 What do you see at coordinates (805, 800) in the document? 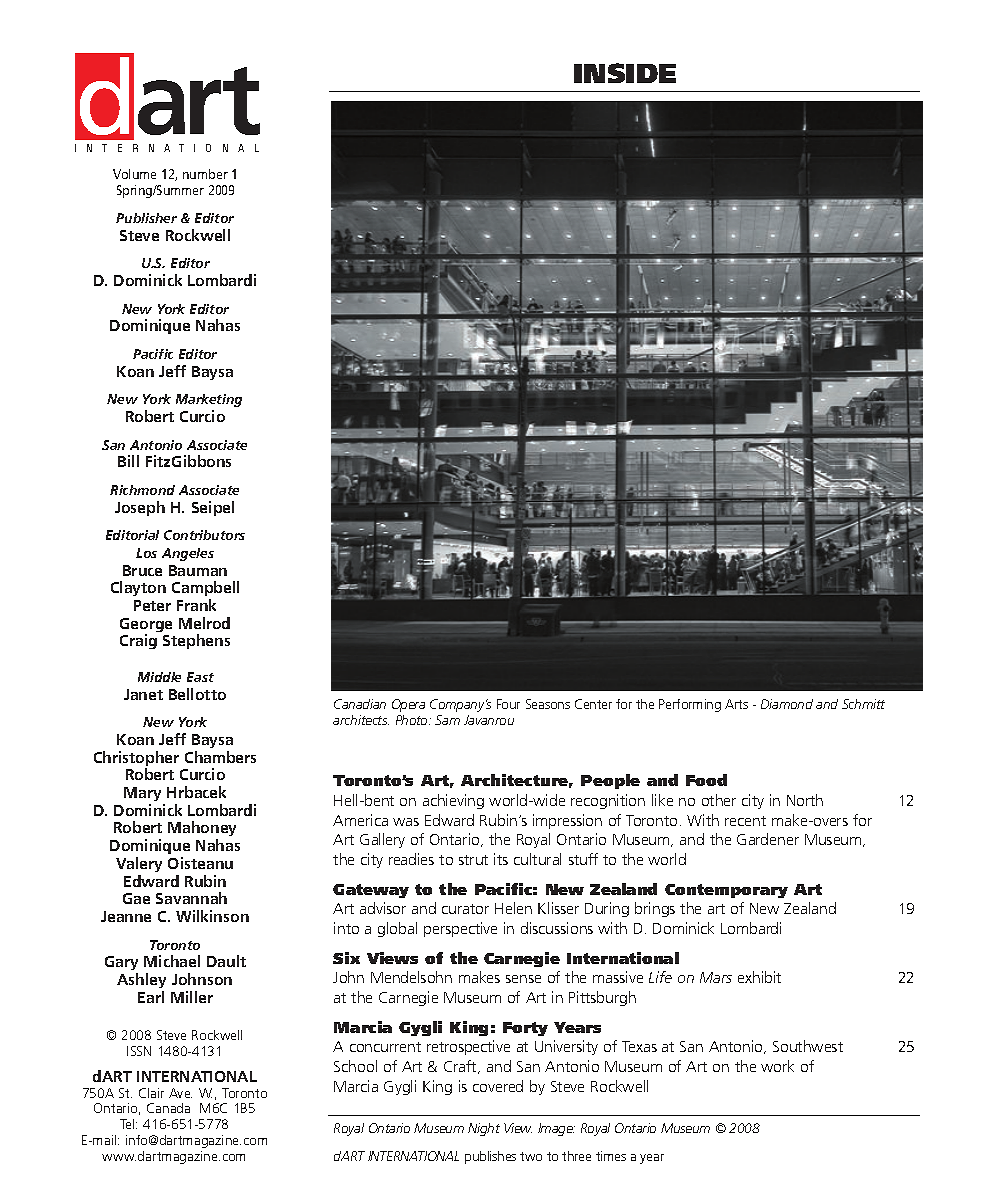
I see `North` at bounding box center [805, 800].
